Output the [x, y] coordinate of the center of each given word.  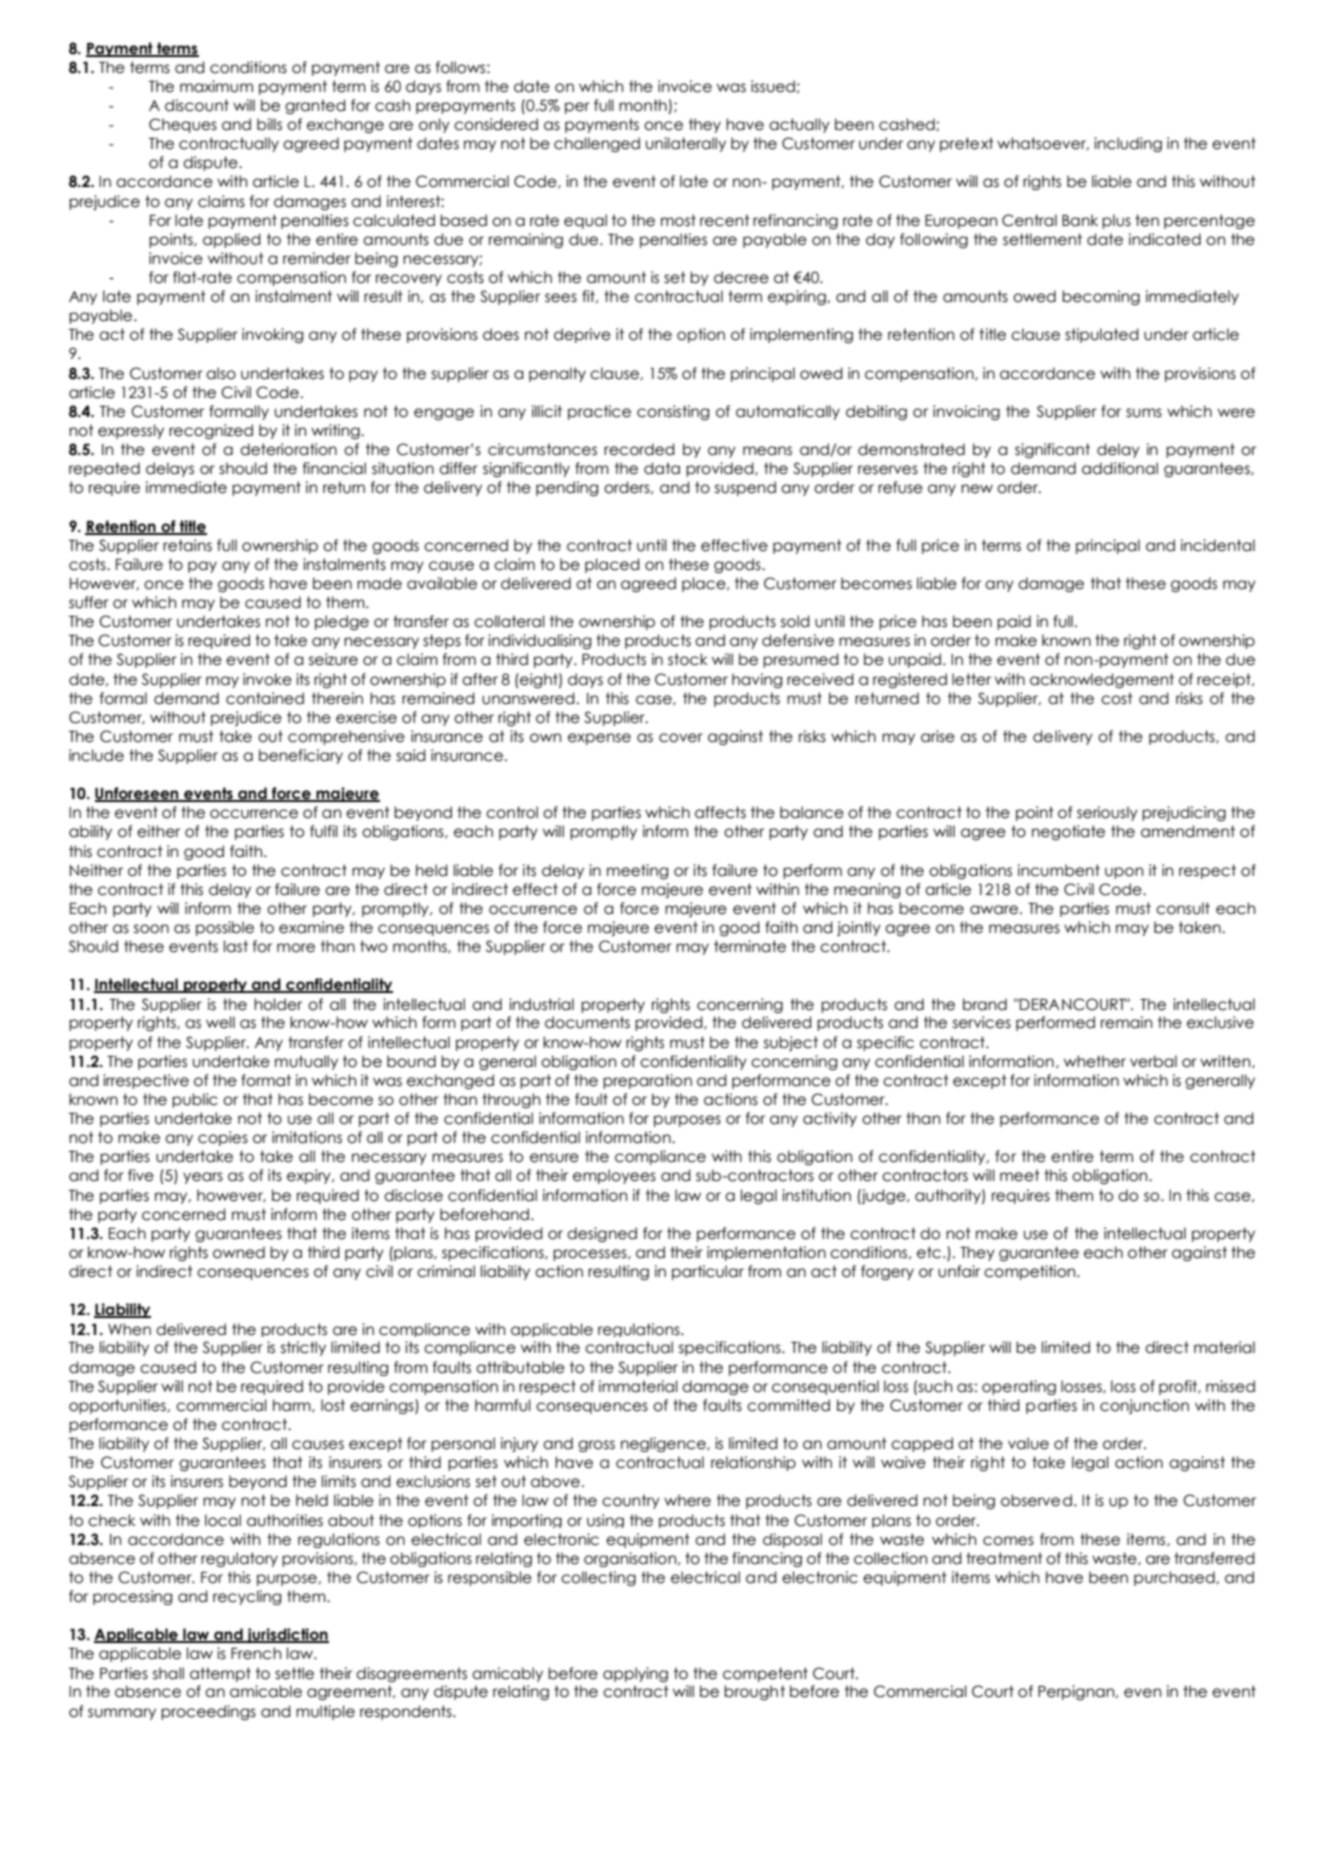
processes [591, 1255]
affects [720, 812]
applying [635, 1674]
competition [1031, 1272]
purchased [1175, 1578]
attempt [220, 1674]
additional [1120, 468]
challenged [597, 144]
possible [225, 928]
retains [187, 545]
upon [1124, 873]
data [662, 468]
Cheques [183, 125]
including [1128, 144]
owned [239, 1252]
